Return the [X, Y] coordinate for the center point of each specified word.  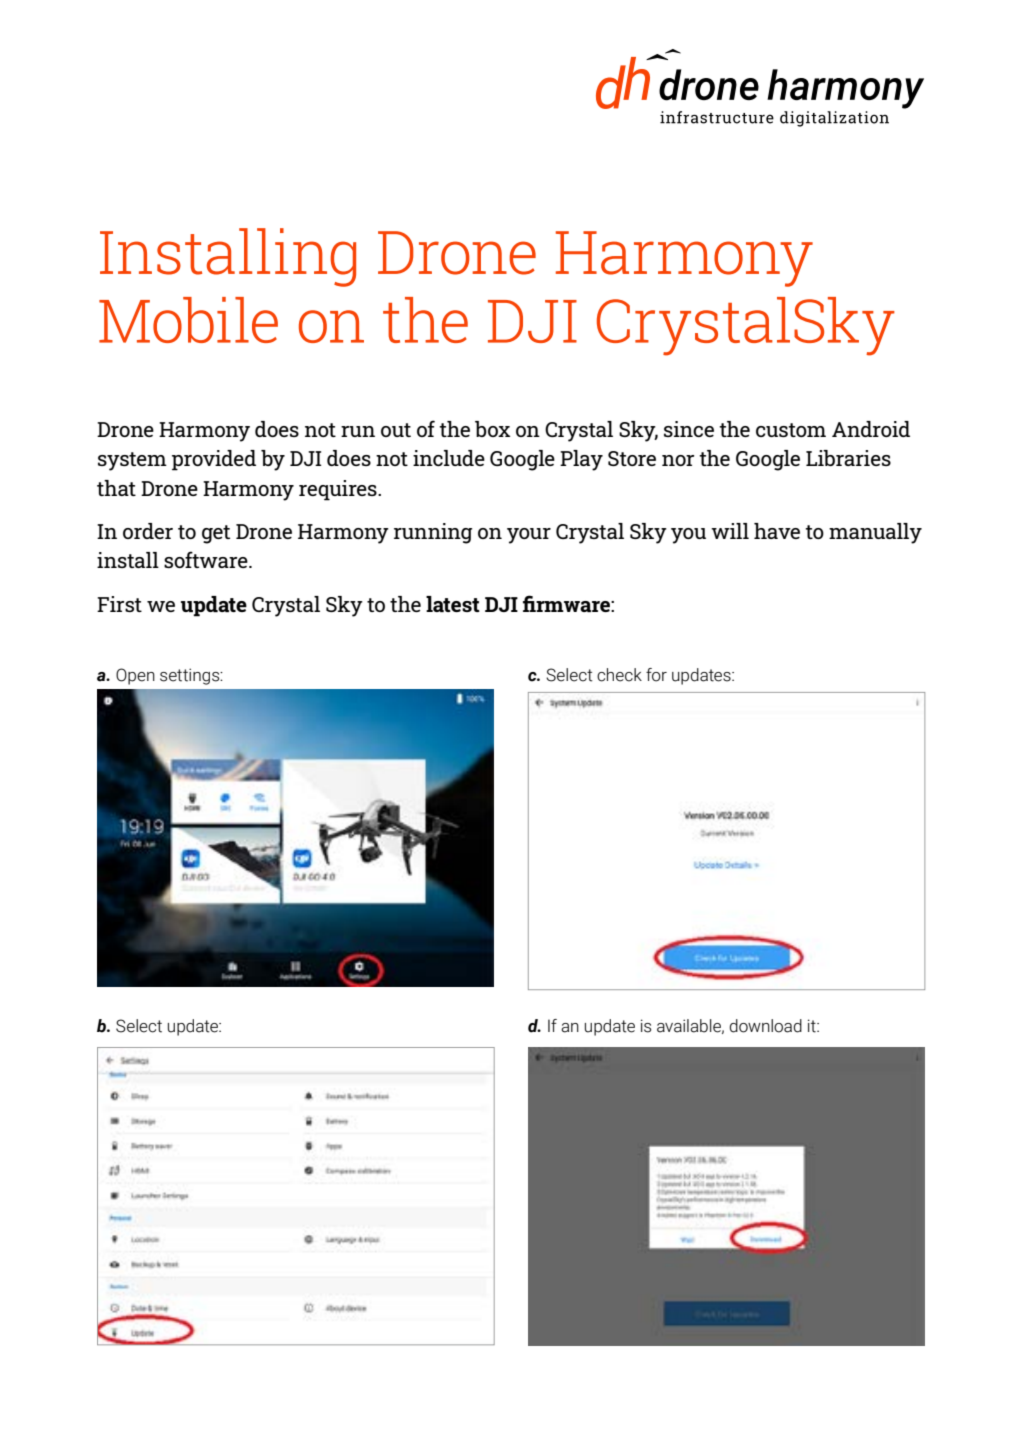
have [777, 531]
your [529, 536]
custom [791, 430]
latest [453, 604]
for [656, 675]
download [765, 1026]
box [492, 429]
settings [191, 676]
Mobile [188, 320]
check [619, 675]
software [207, 559]
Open [135, 676]
